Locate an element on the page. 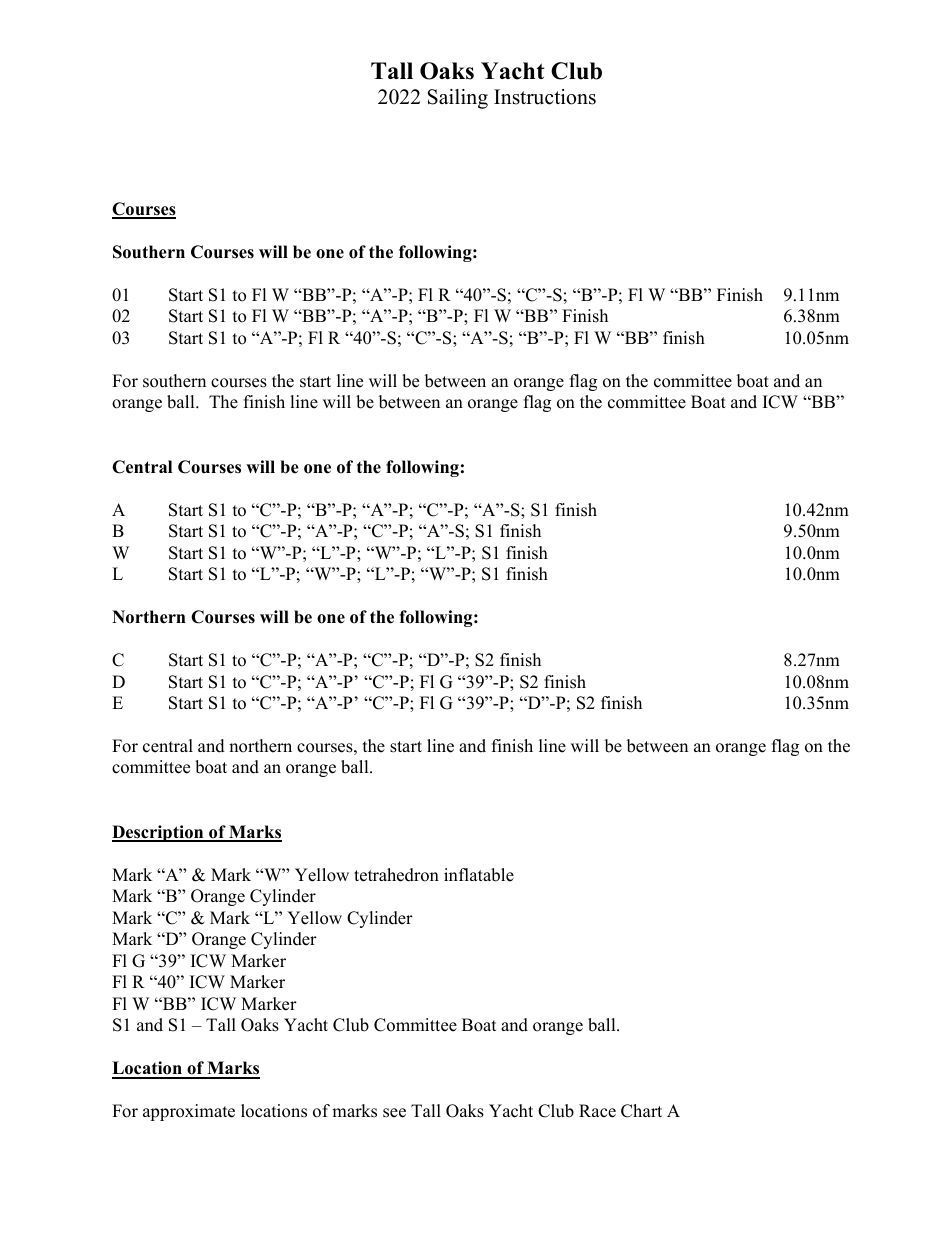  Instructions is located at coordinates (545, 97).
